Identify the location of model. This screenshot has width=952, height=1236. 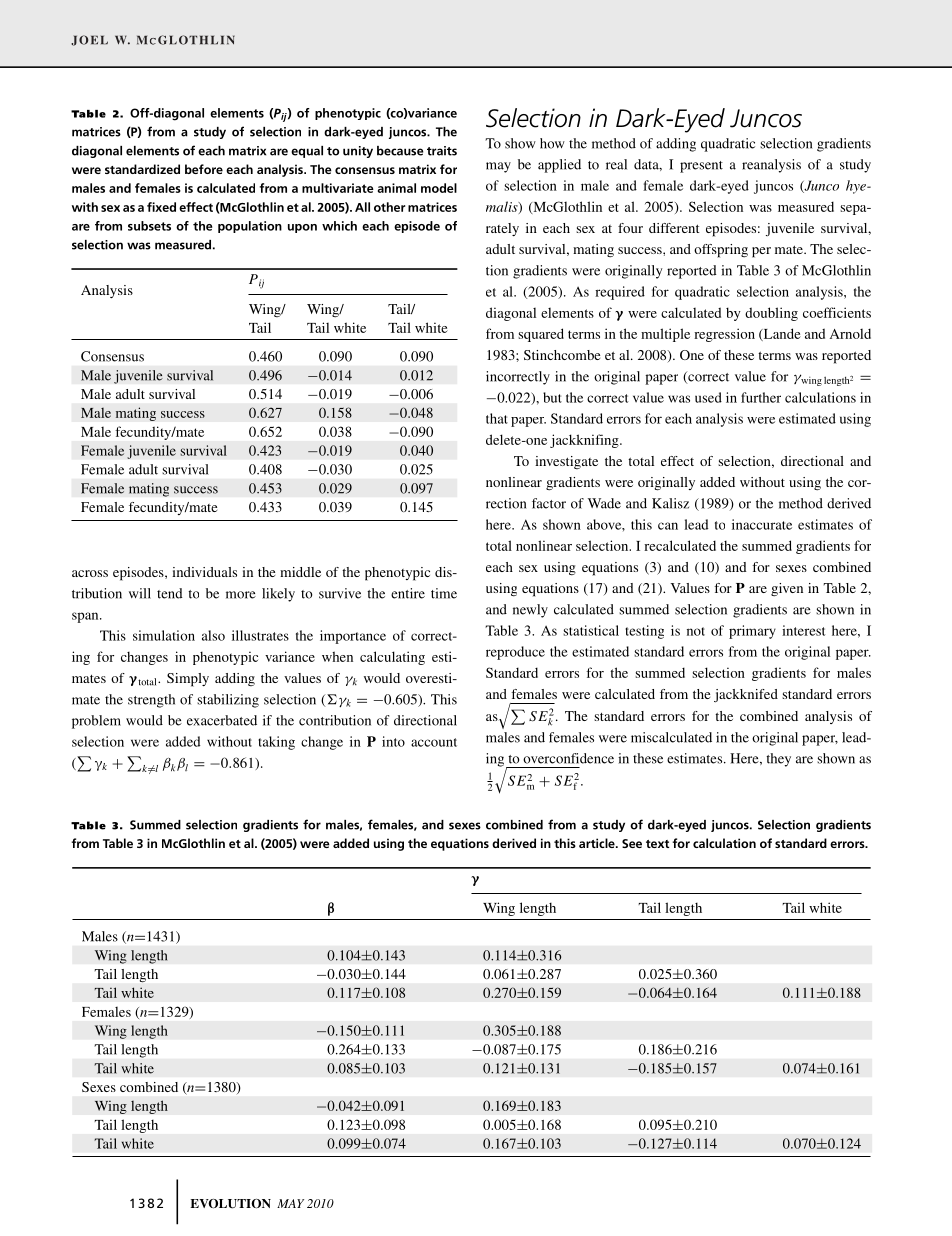
(439, 188).
